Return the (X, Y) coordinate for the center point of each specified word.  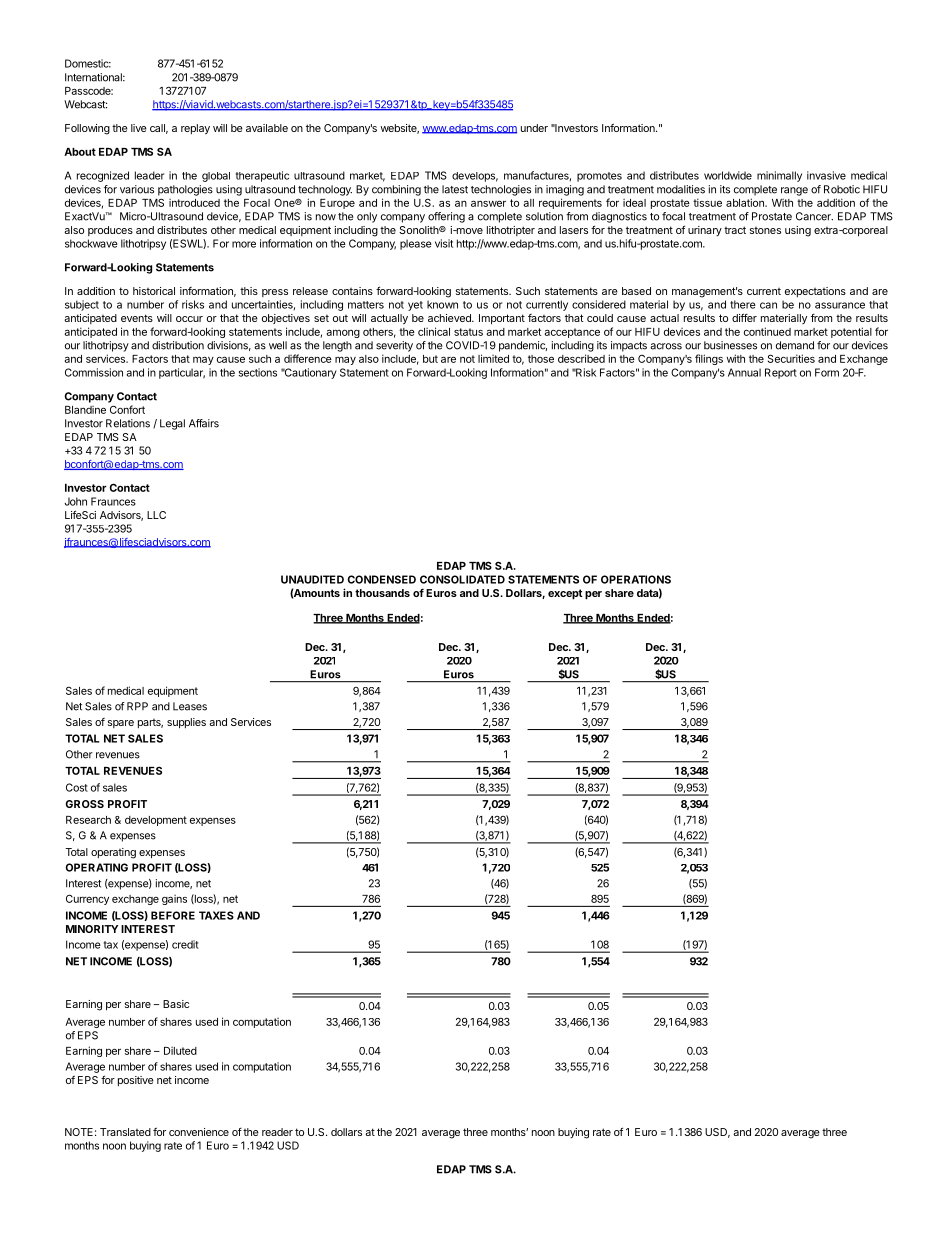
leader (149, 175)
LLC (156, 515)
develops (475, 177)
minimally (779, 176)
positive (136, 1081)
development (156, 821)
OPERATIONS (636, 579)
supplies (186, 723)
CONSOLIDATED (462, 579)
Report (781, 373)
